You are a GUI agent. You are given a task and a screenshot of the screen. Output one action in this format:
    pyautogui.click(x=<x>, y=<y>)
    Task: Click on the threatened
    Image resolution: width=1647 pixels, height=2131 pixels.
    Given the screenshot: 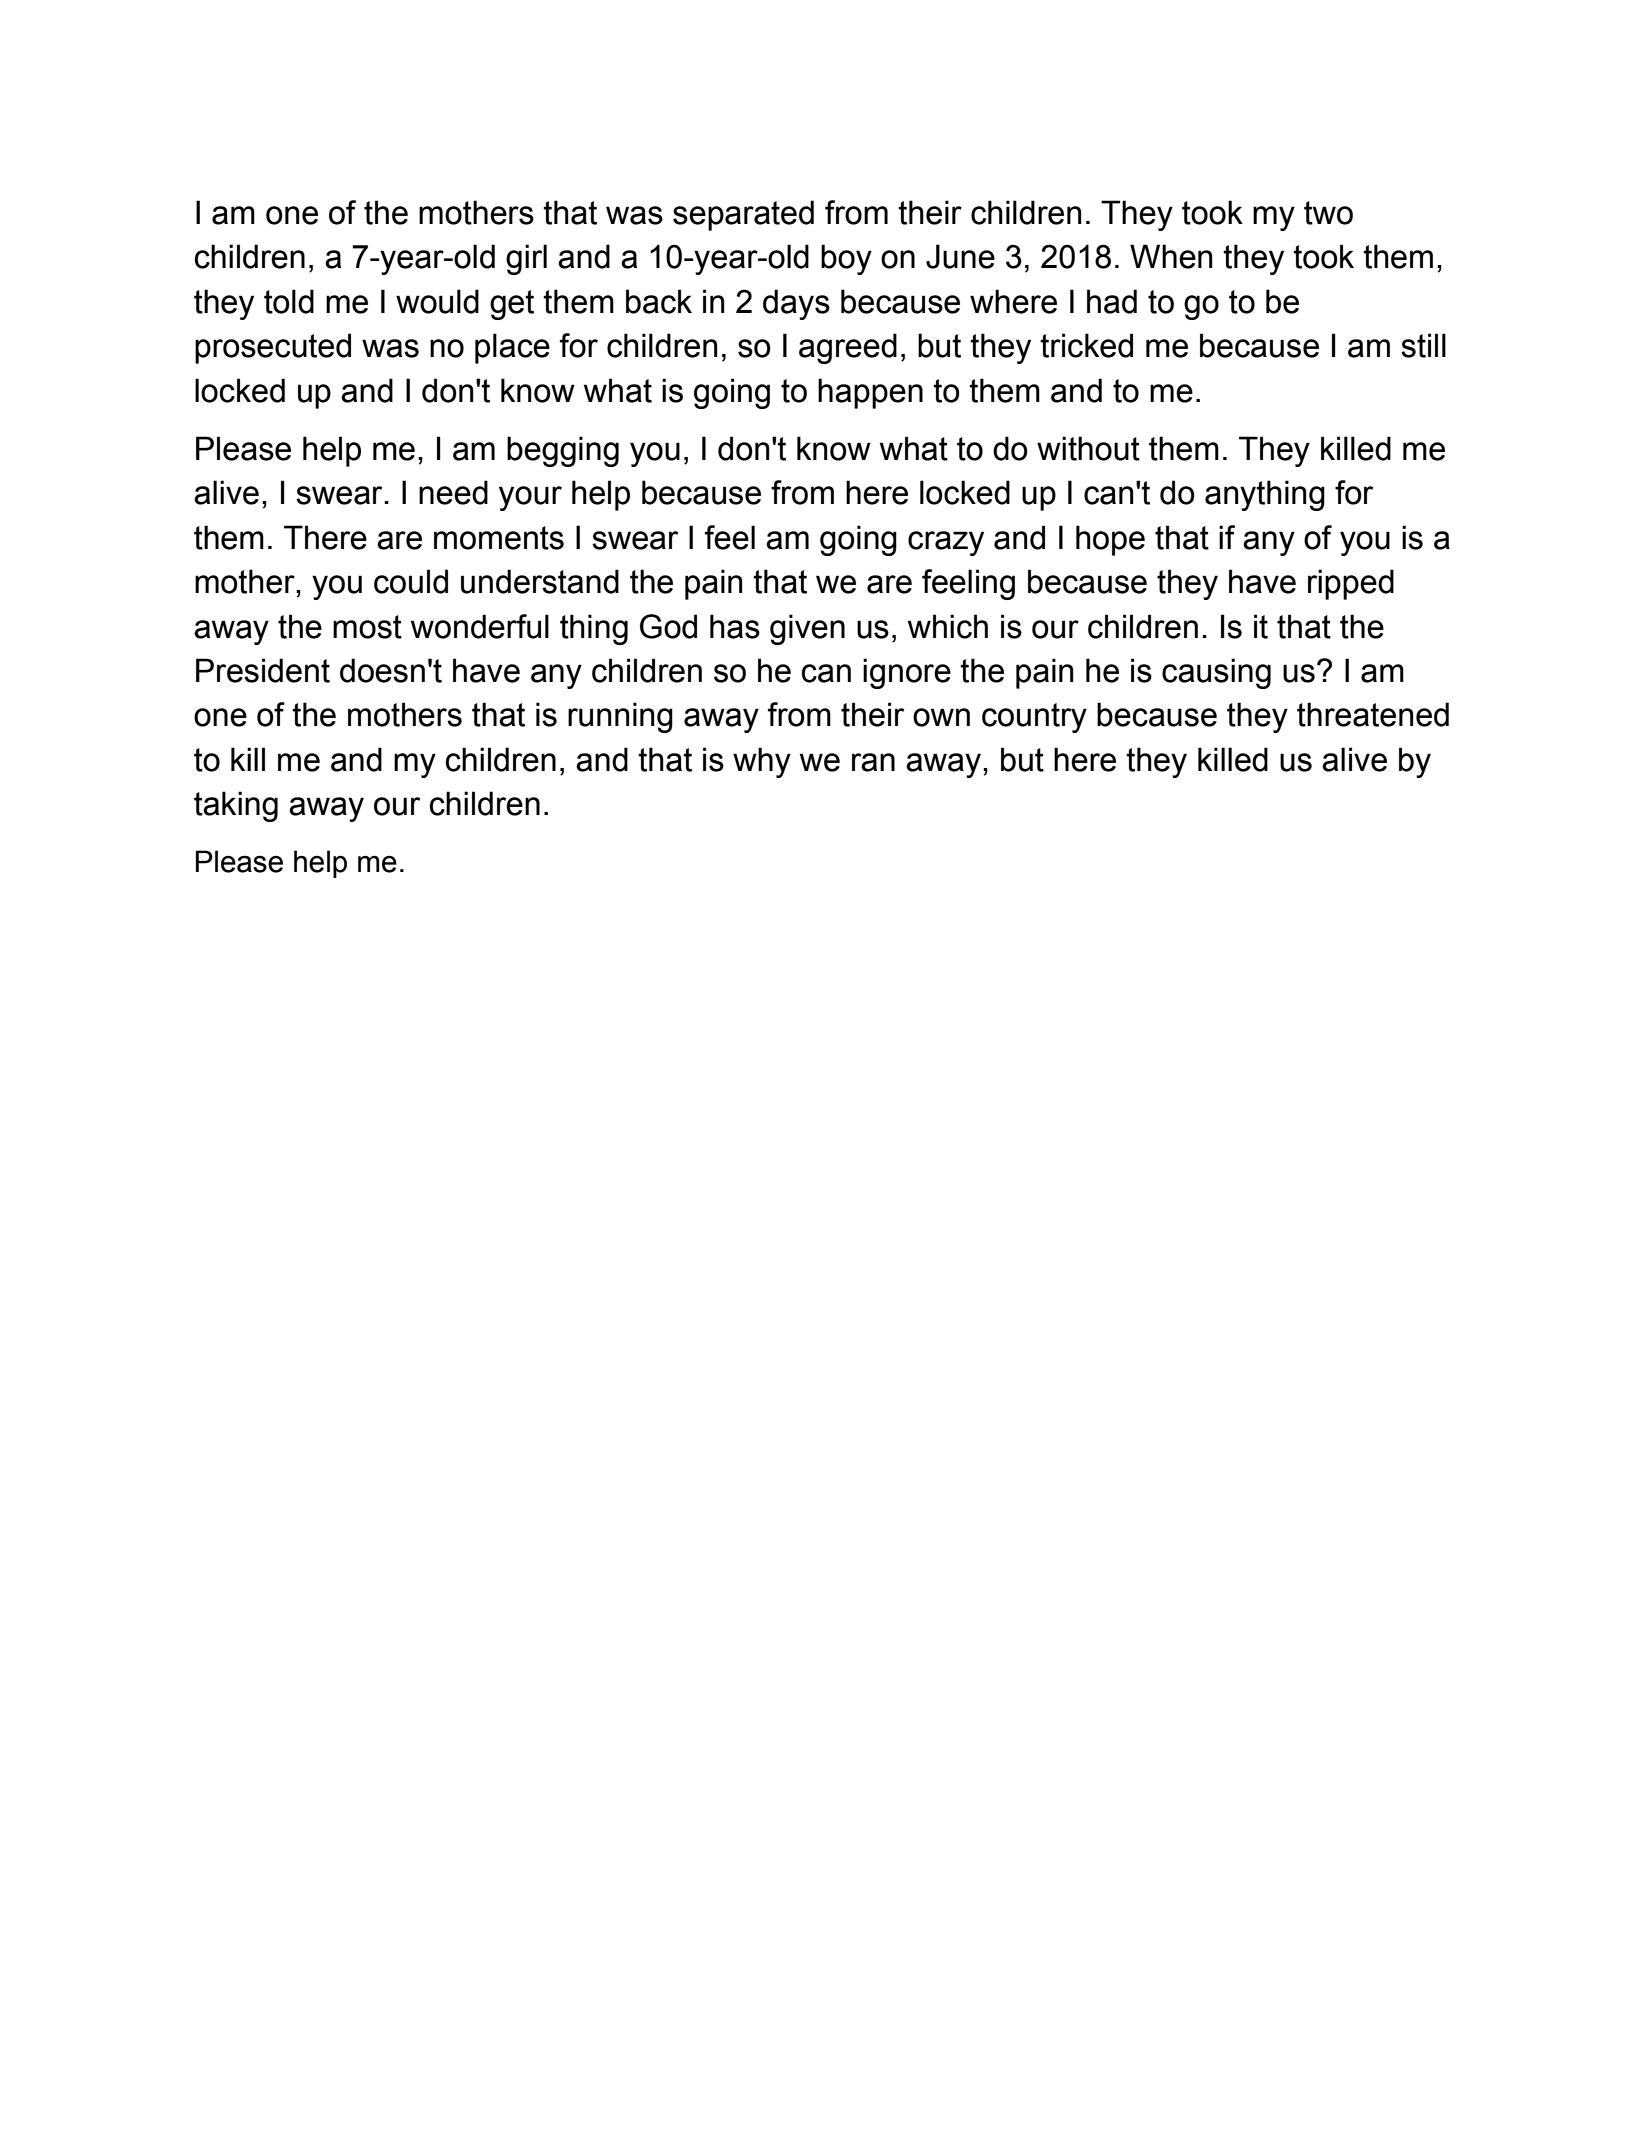 What is the action you would take?
    pyautogui.click(x=1373, y=714)
